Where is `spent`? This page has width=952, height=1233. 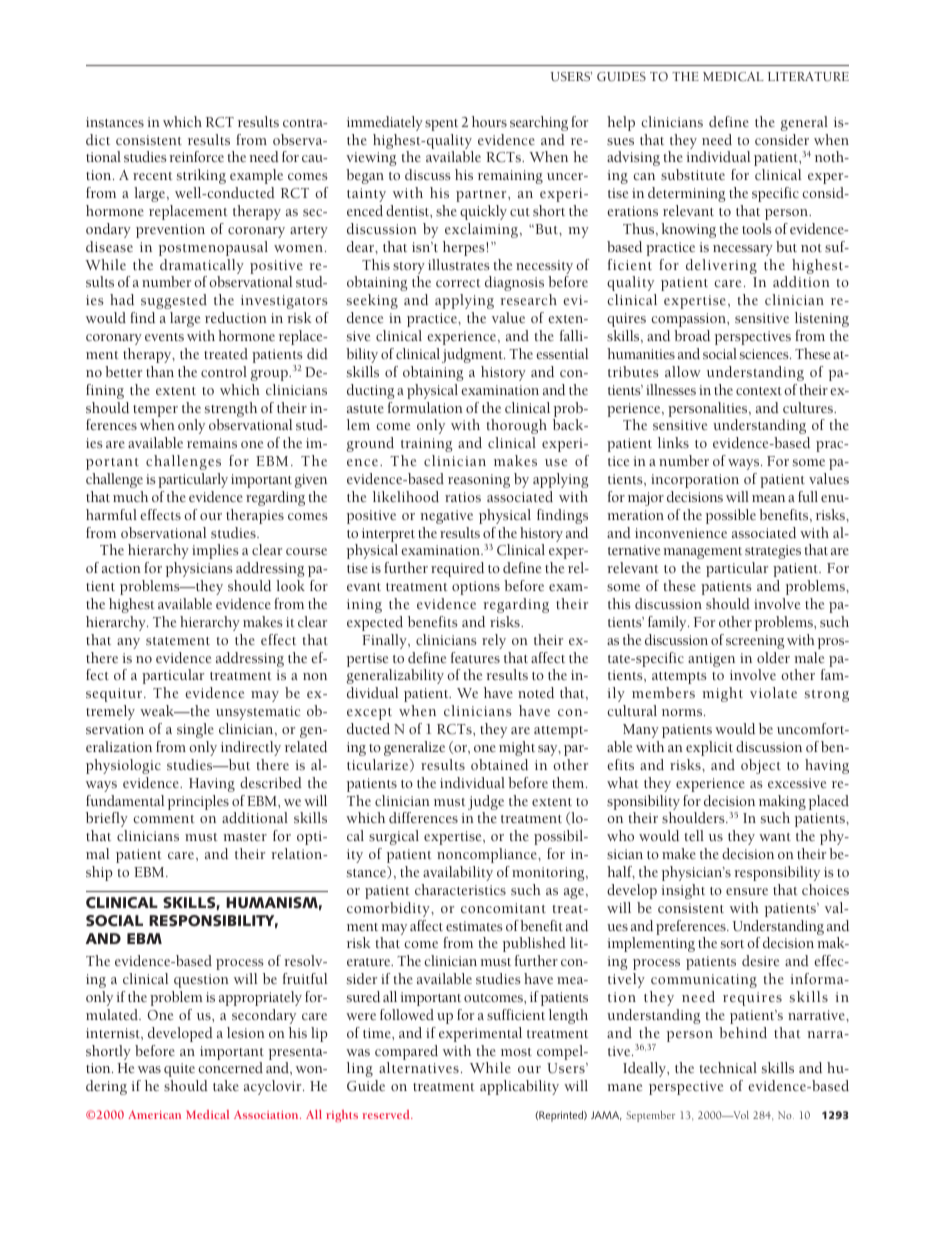 spent is located at coordinates (441, 125).
